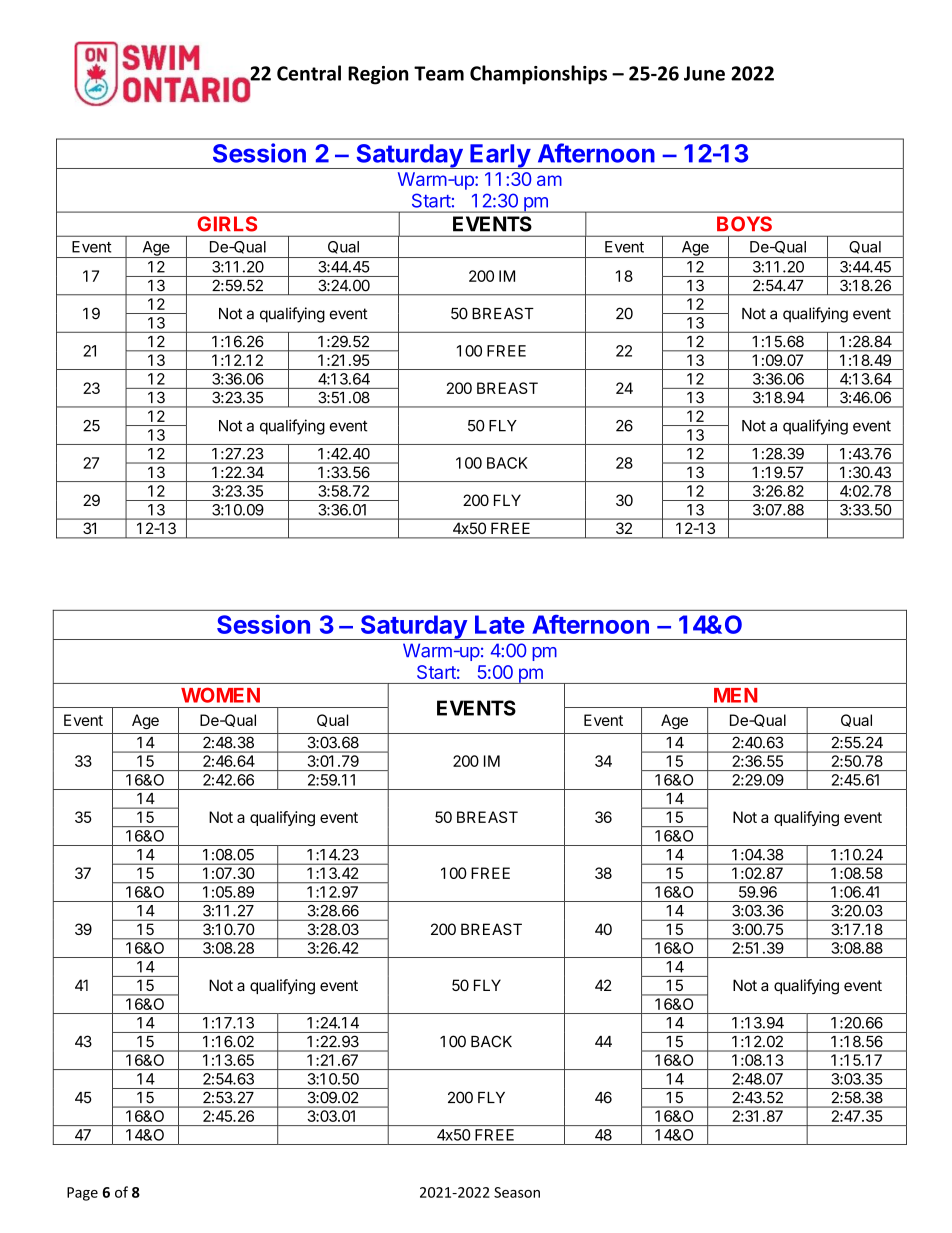 This document has width=952, height=1233. Describe the element at coordinates (439, 73) in the document. I see `Team` at that location.
